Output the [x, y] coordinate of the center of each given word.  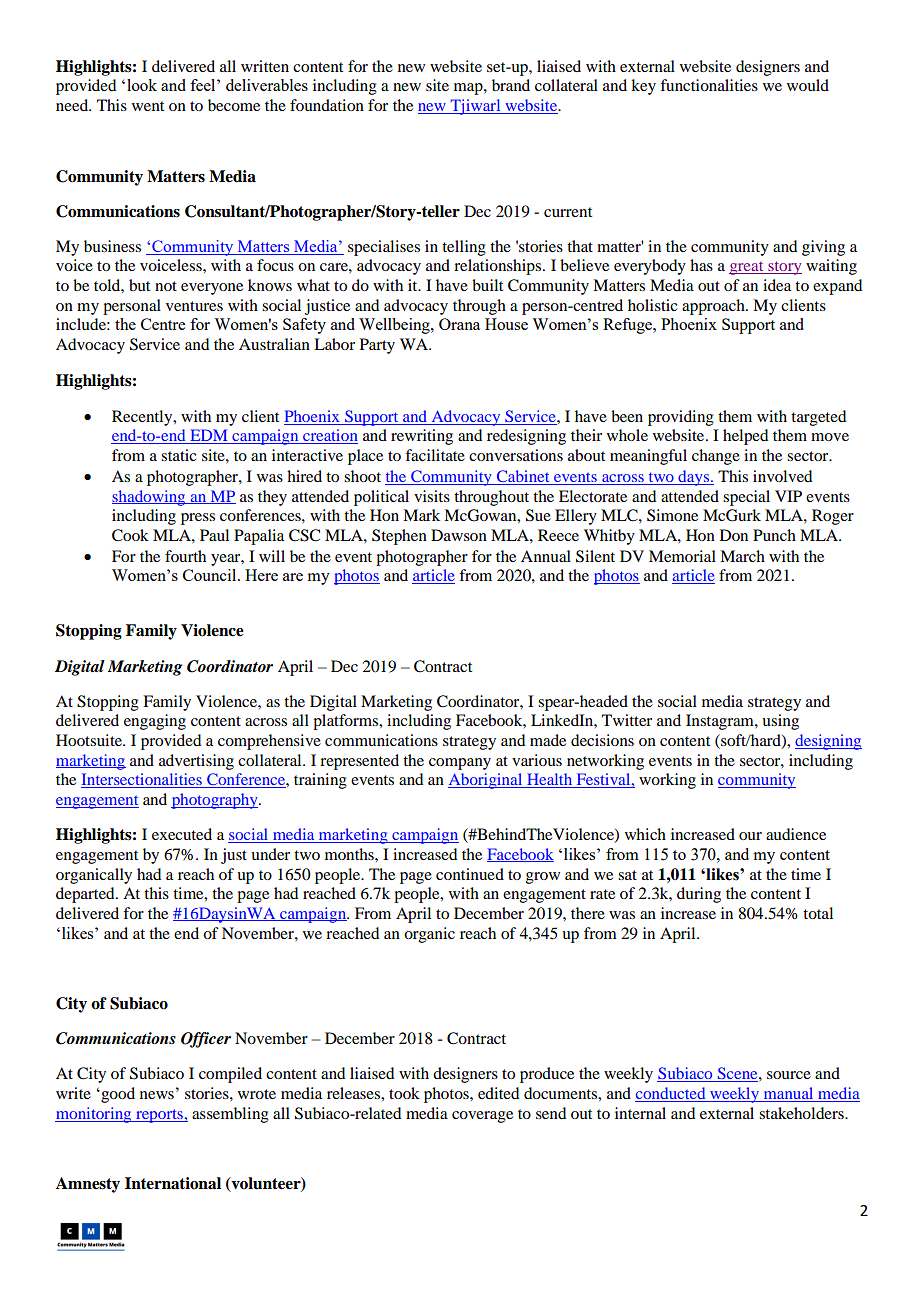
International [173, 1183]
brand [511, 85]
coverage [482, 1117]
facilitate [435, 455]
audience [796, 834]
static [178, 455]
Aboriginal [486, 781]
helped [745, 437]
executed [182, 834]
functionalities [709, 85]
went [148, 106]
